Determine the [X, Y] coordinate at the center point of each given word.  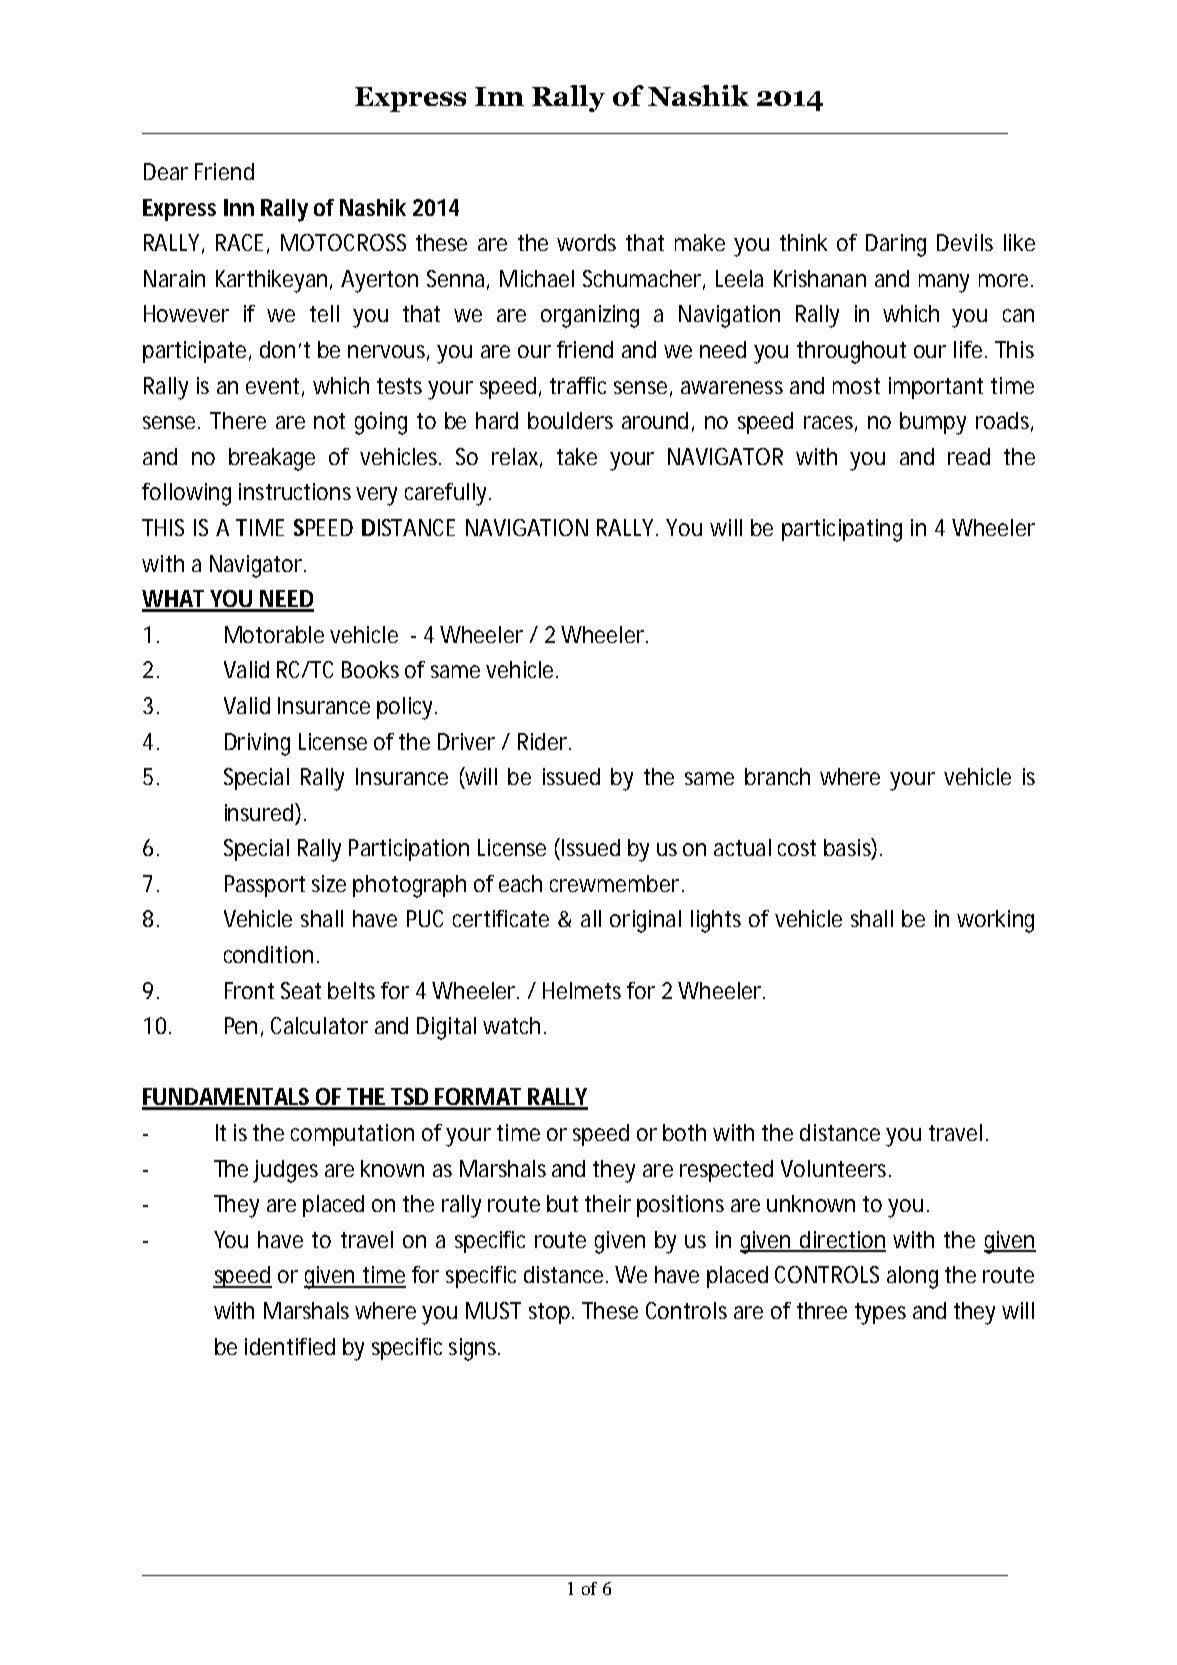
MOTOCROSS [343, 242]
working [995, 921]
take [577, 456]
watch [514, 1025]
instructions [295, 491]
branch [777, 776]
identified [290, 1346]
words [586, 242]
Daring [896, 245]
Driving [257, 744]
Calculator [319, 1025]
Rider [544, 741]
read [969, 456]
